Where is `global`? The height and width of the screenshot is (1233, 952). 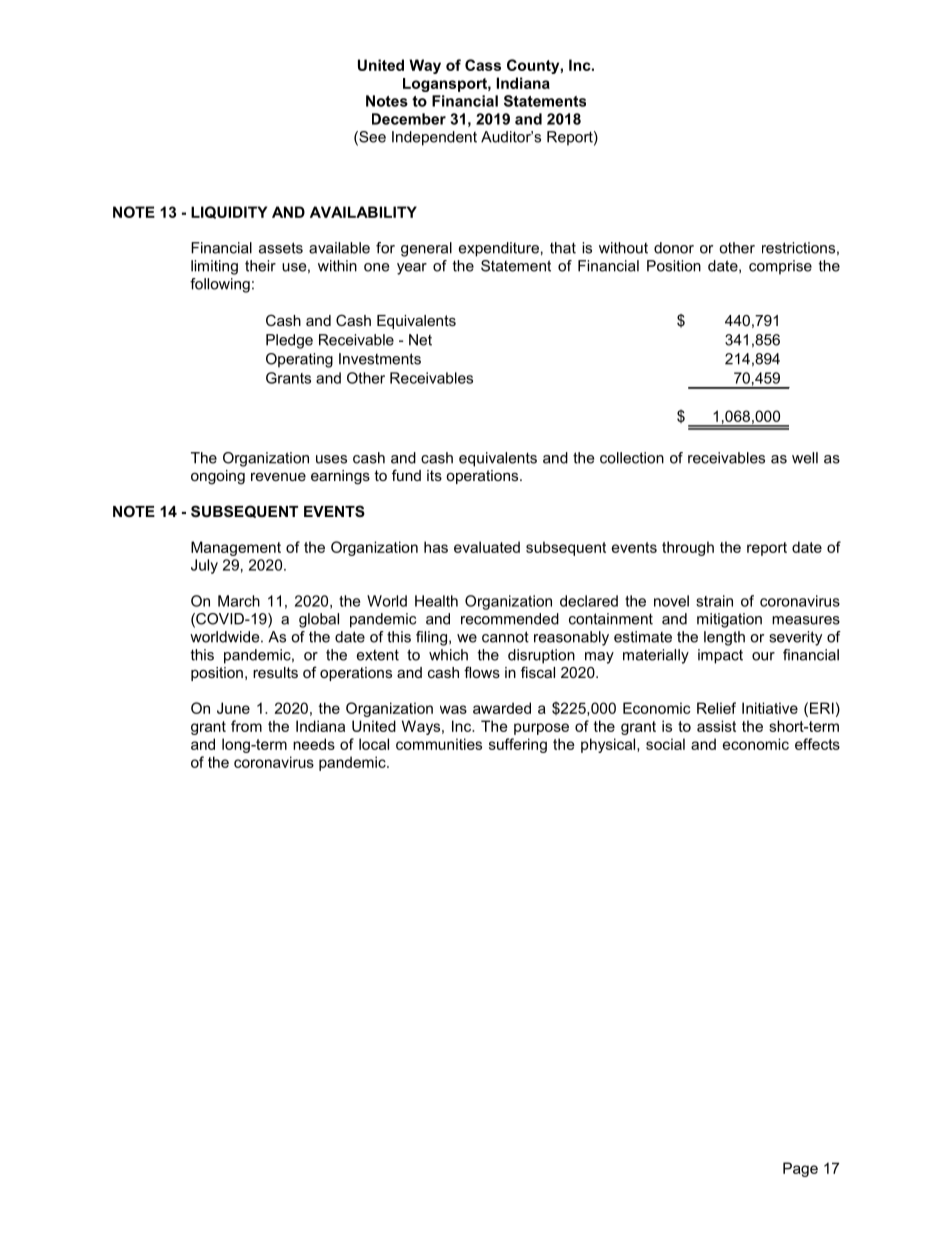 global is located at coordinates (319, 620).
